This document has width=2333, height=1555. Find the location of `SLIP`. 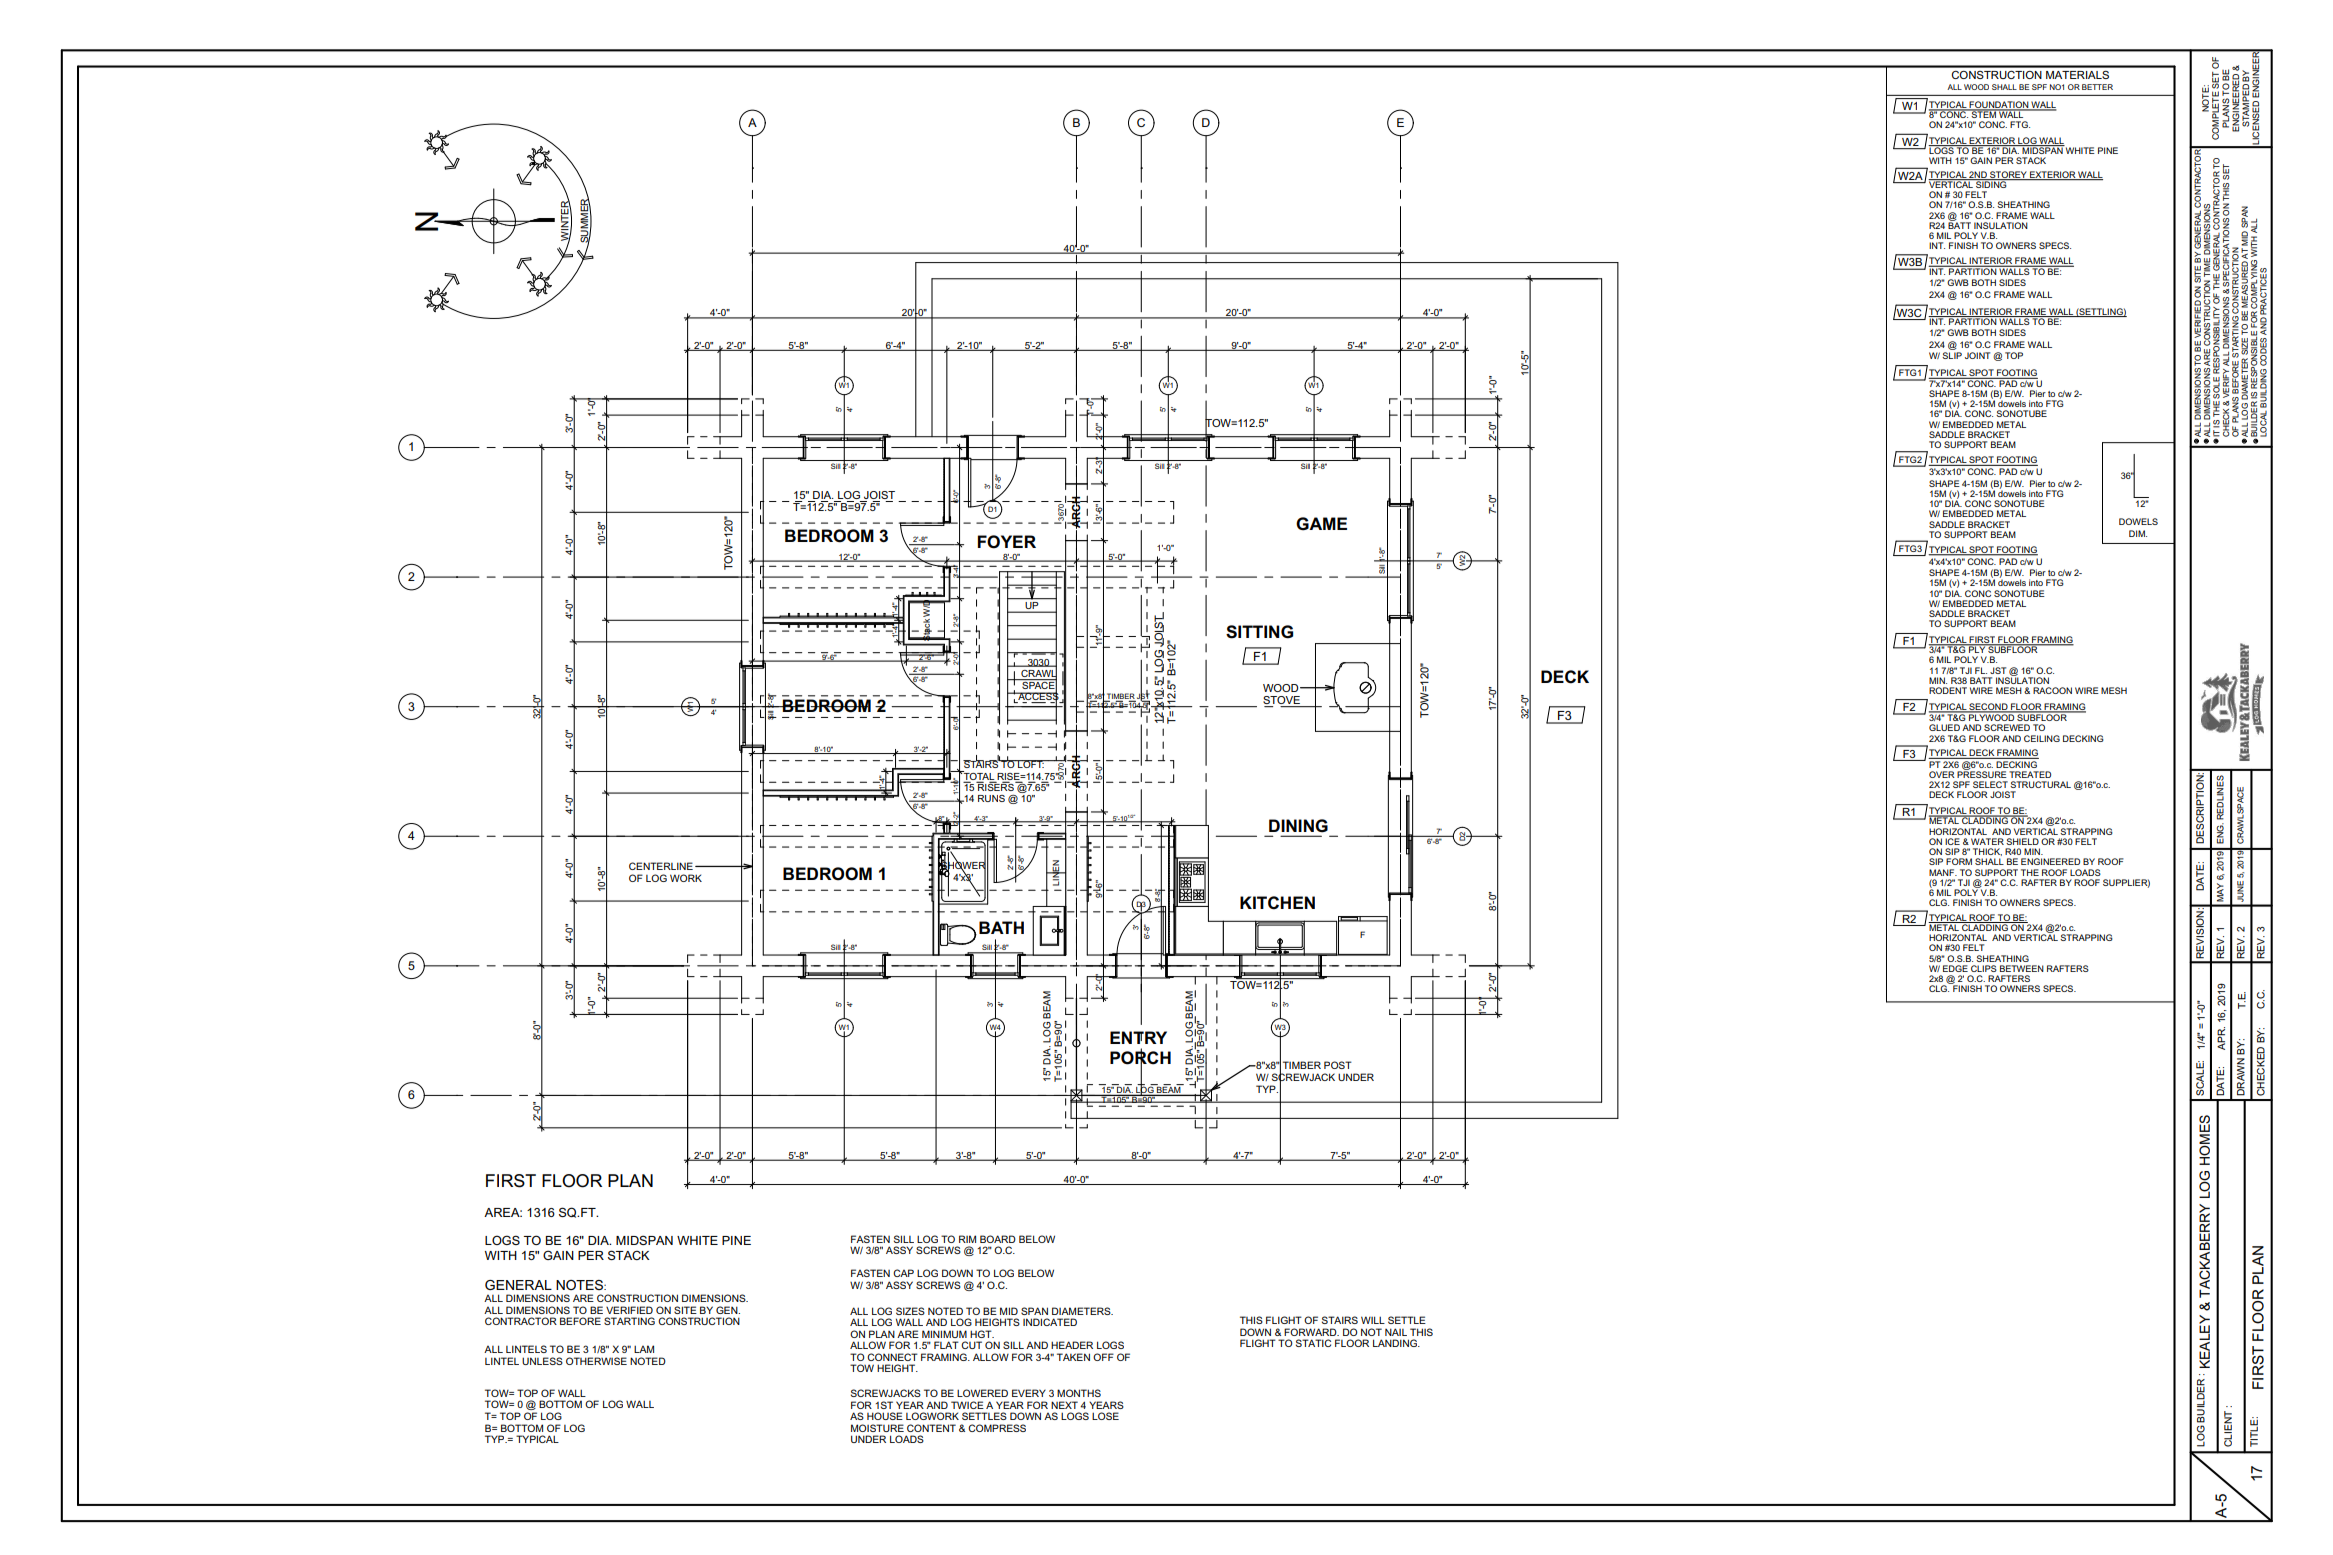

SLIP is located at coordinates (1952, 355).
